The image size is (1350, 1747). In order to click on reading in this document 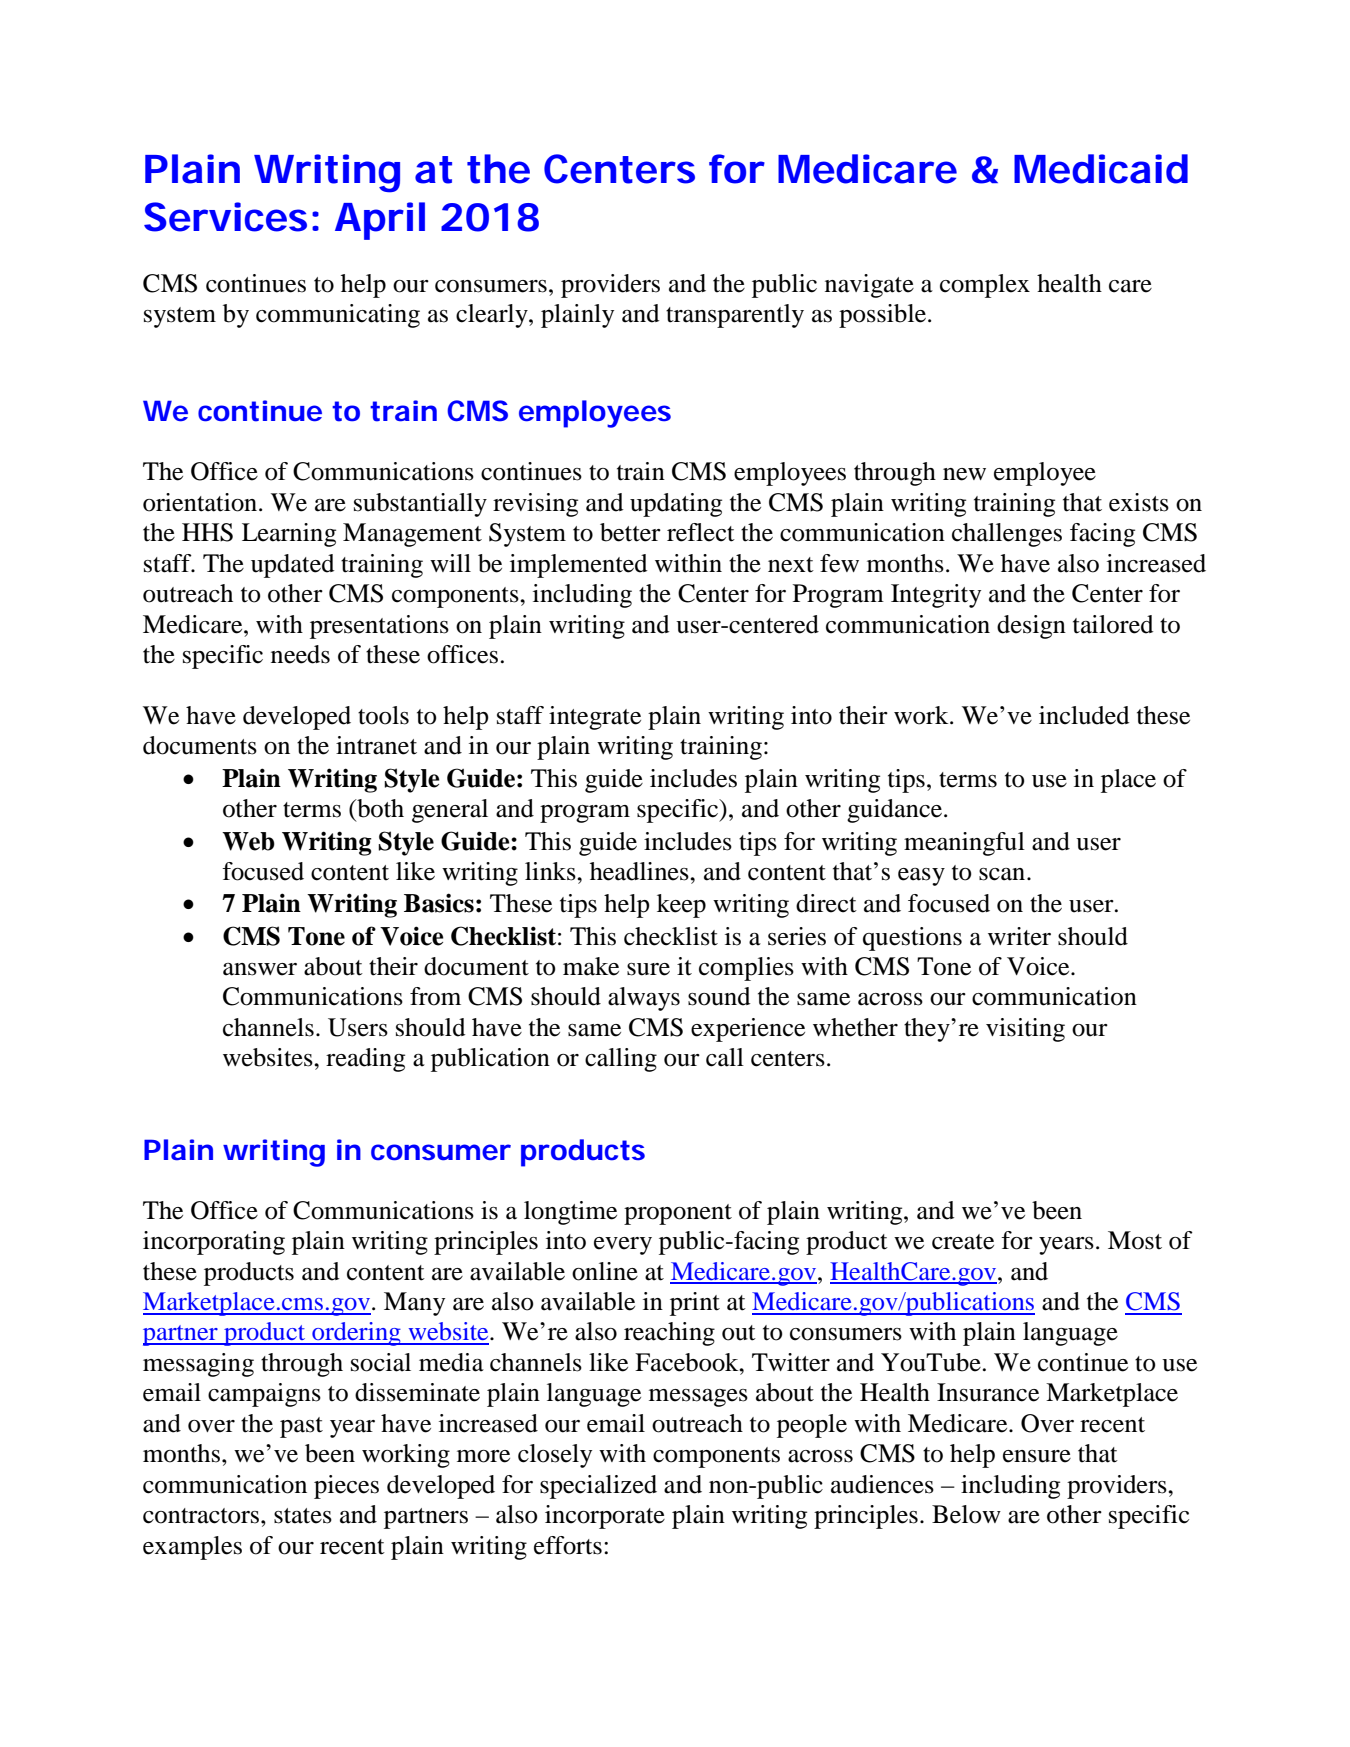, I will do `click(365, 1060)`.
